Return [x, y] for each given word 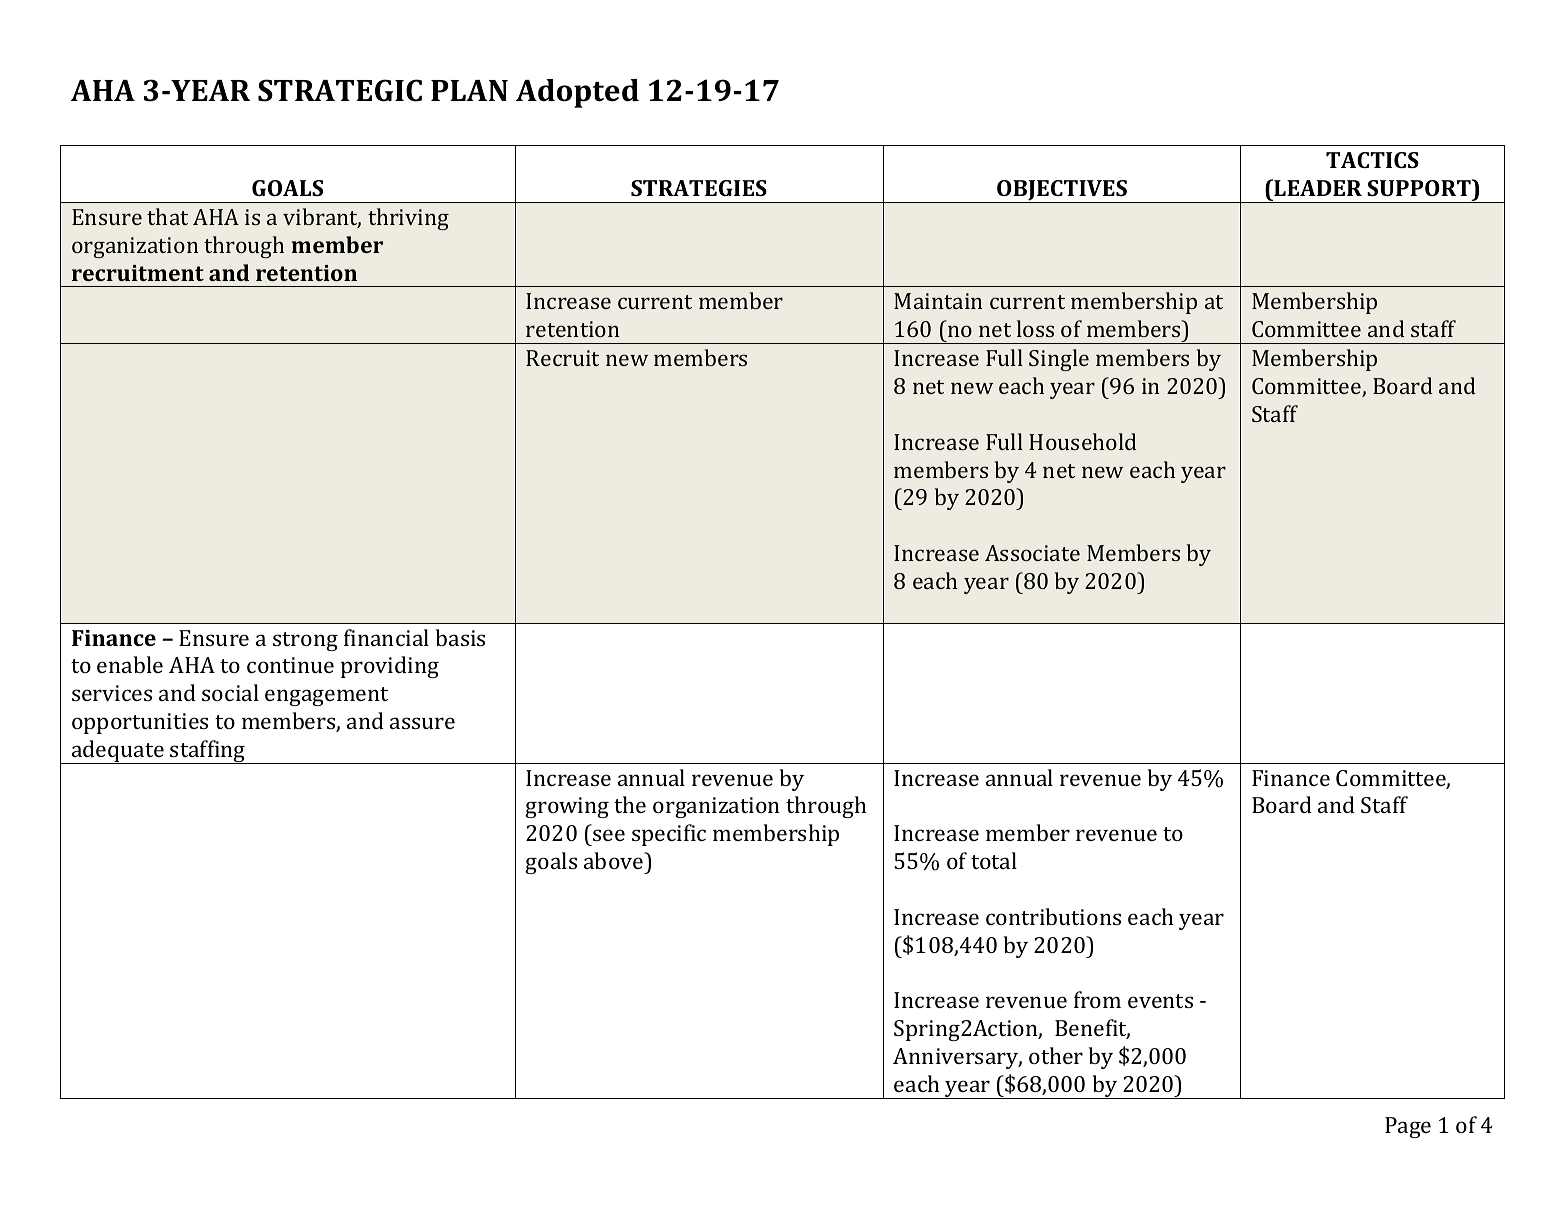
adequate [118, 752]
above [615, 860]
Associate [1032, 553]
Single [1059, 360]
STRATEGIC [340, 90]
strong [305, 641]
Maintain [938, 301]
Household [1083, 441]
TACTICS [1372, 160]
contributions [1053, 916]
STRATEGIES [699, 188]
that [167, 216]
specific [669, 835]
